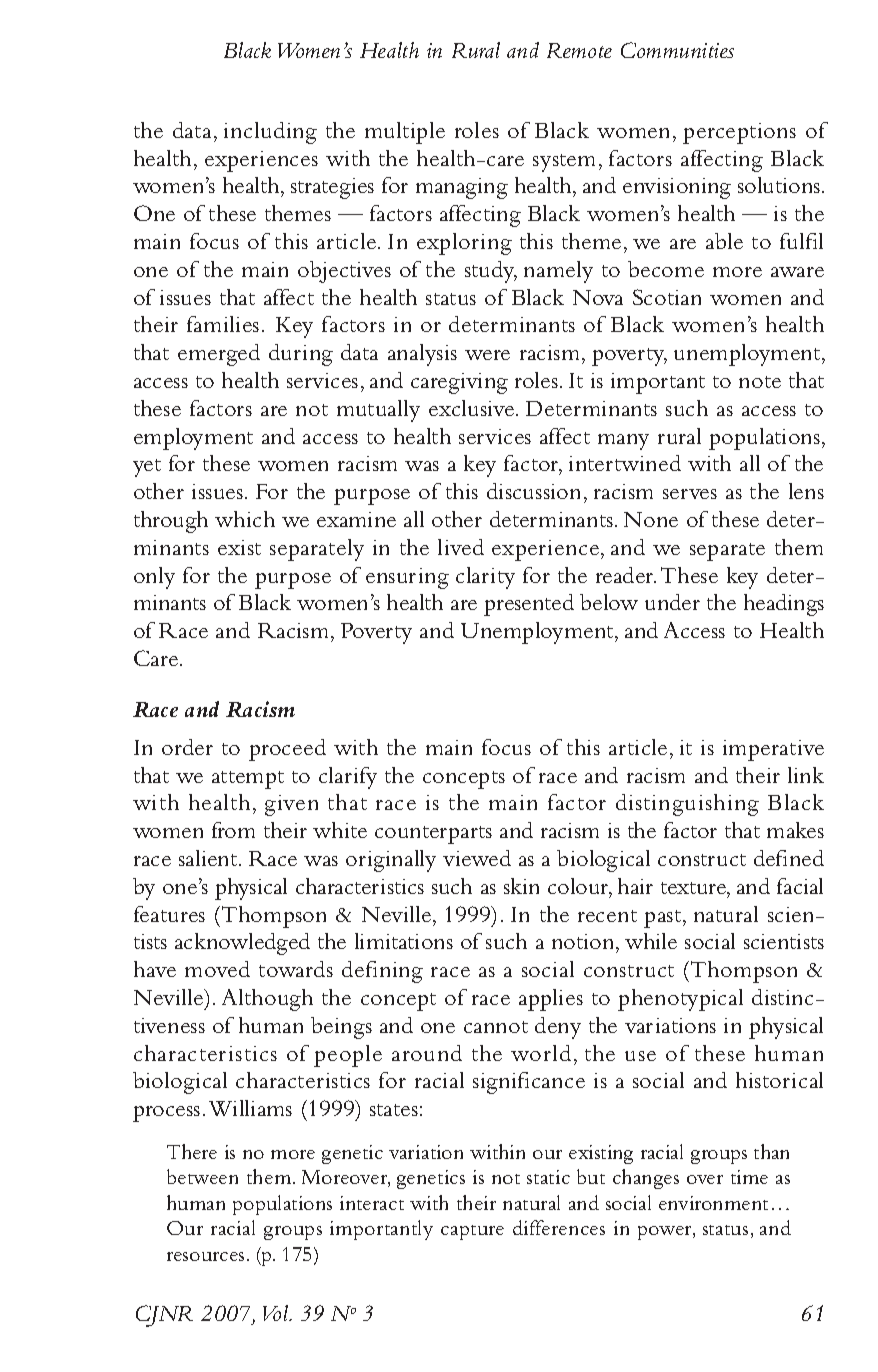  Describe the element at coordinates (739, 133) in the screenshot. I see `perceptions` at that location.
